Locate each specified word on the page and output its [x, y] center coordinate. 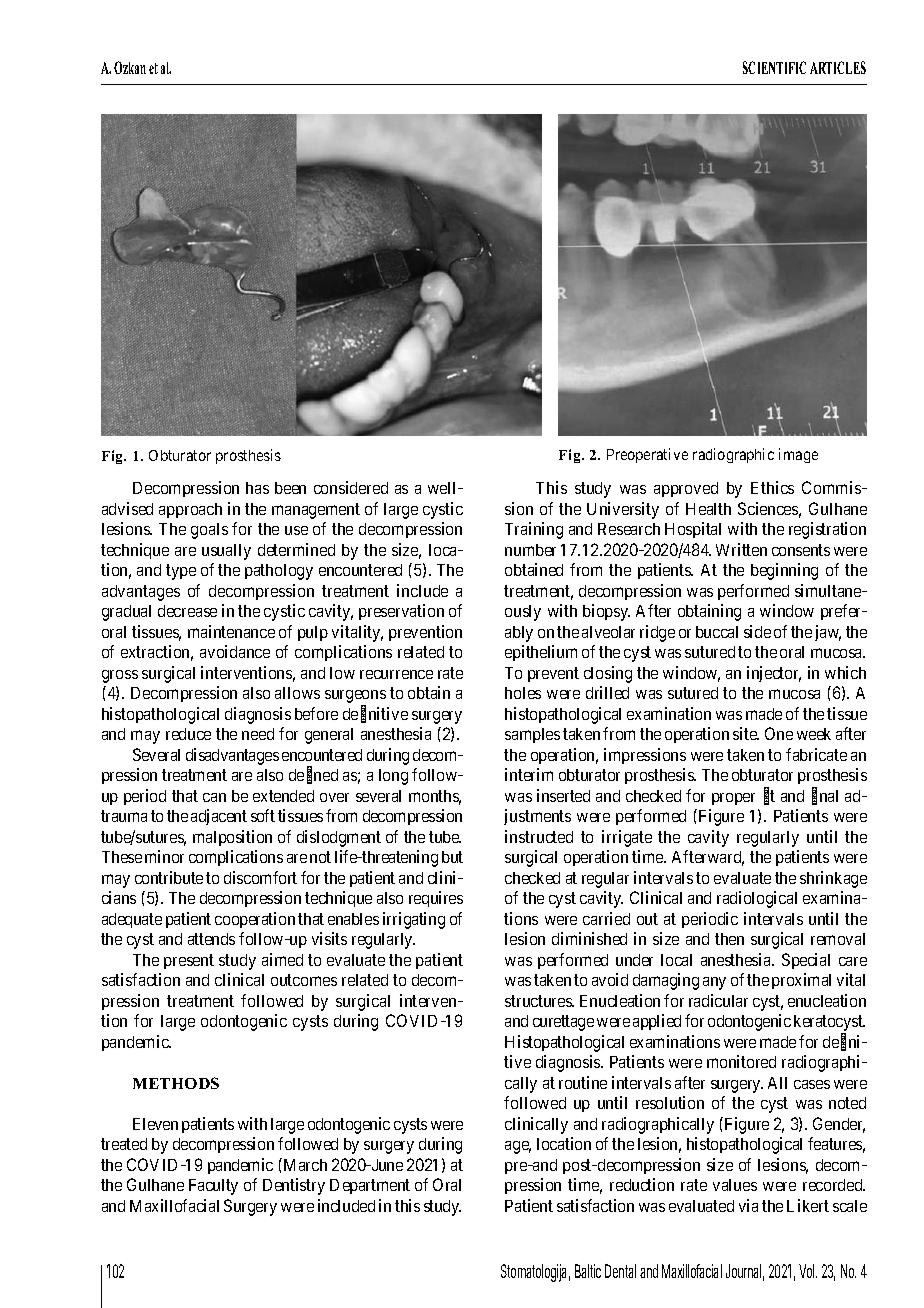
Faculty [213, 1187]
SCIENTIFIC [774, 67]
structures [539, 1001]
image [798, 455]
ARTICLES [838, 67]
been [290, 488]
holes [523, 693]
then [729, 939]
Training [534, 530]
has [257, 488]
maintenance [231, 631]
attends [211, 939]
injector [774, 674]
